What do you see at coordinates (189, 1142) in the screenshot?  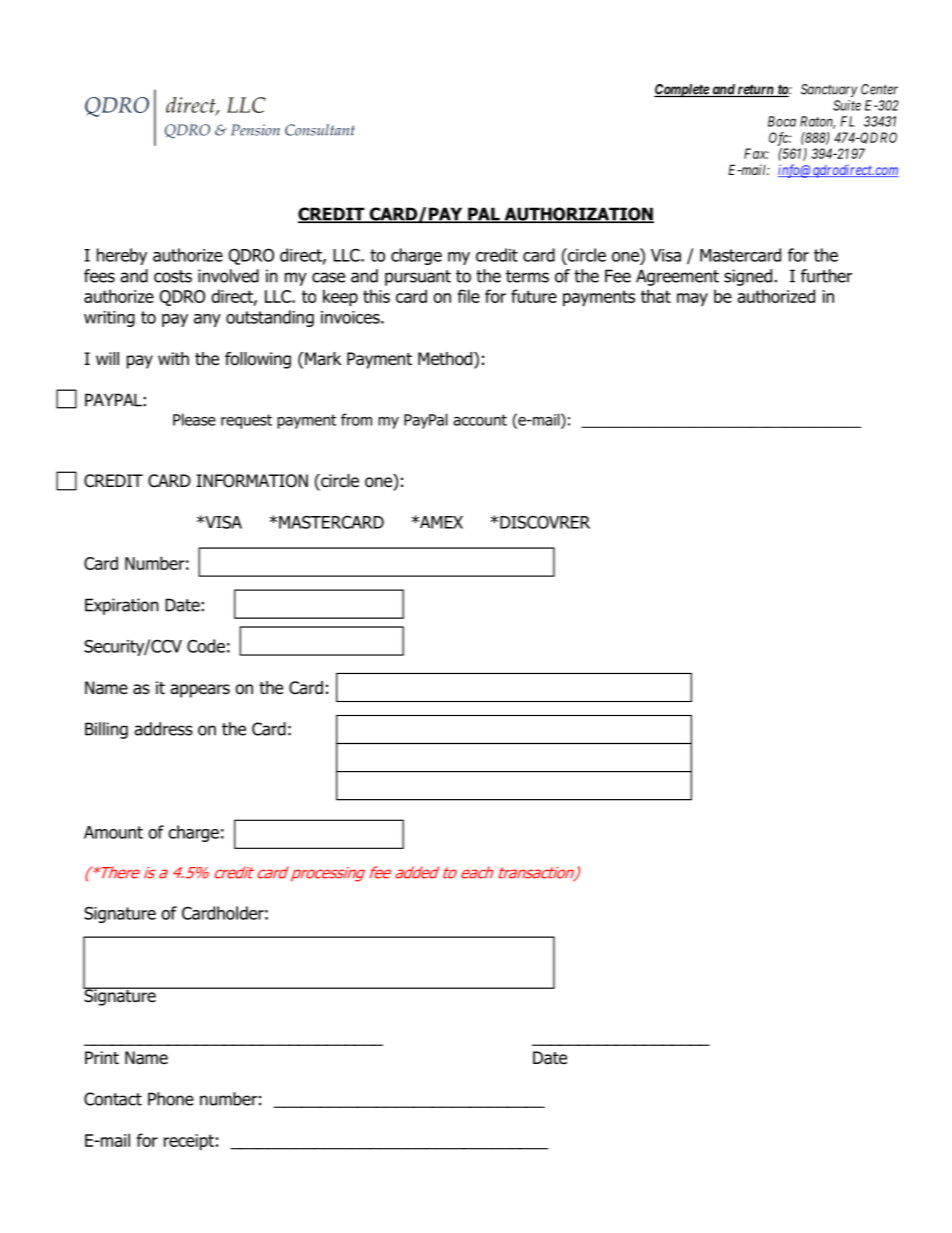 I see `receipt` at bounding box center [189, 1142].
